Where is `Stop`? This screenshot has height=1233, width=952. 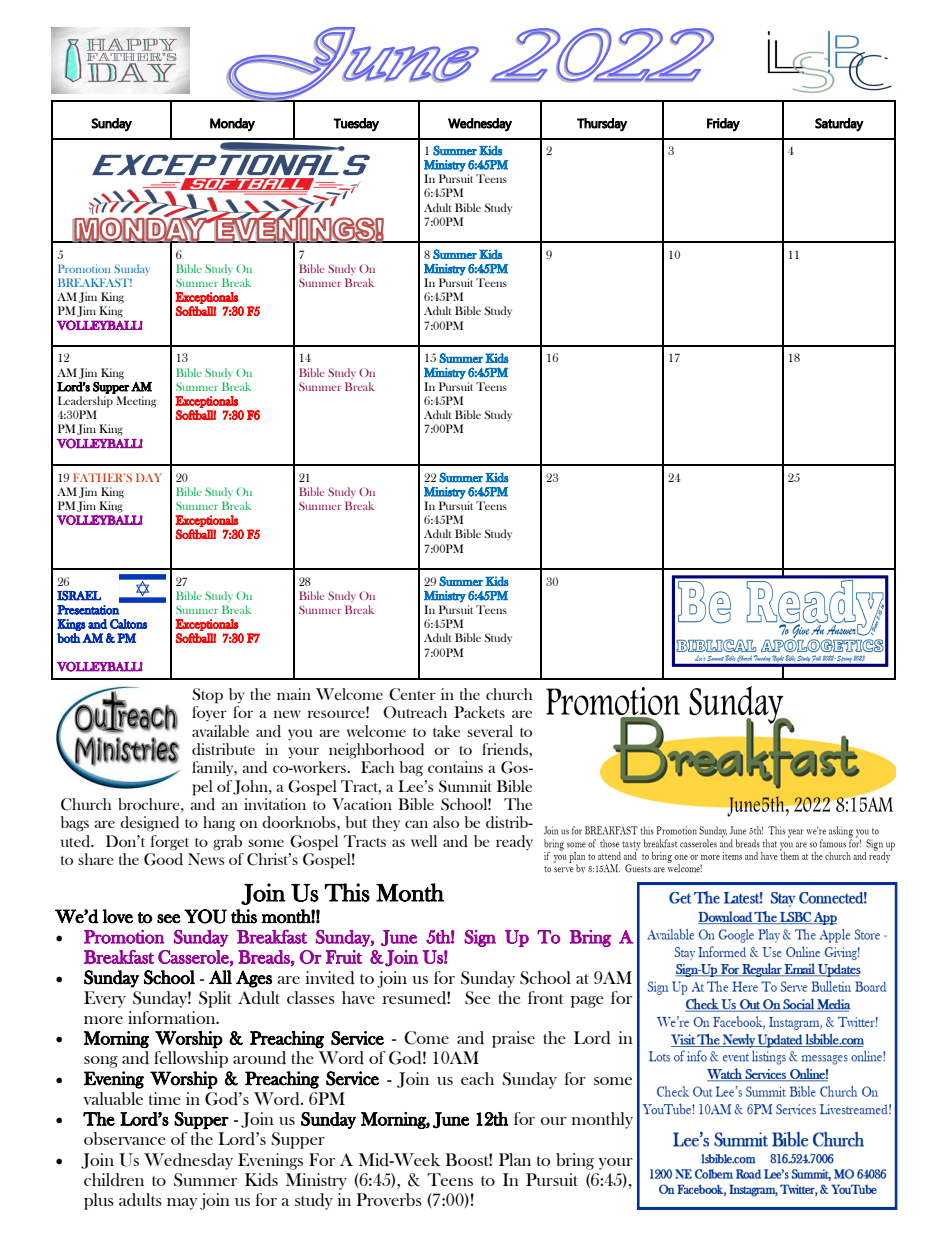
Stop is located at coordinates (207, 696).
